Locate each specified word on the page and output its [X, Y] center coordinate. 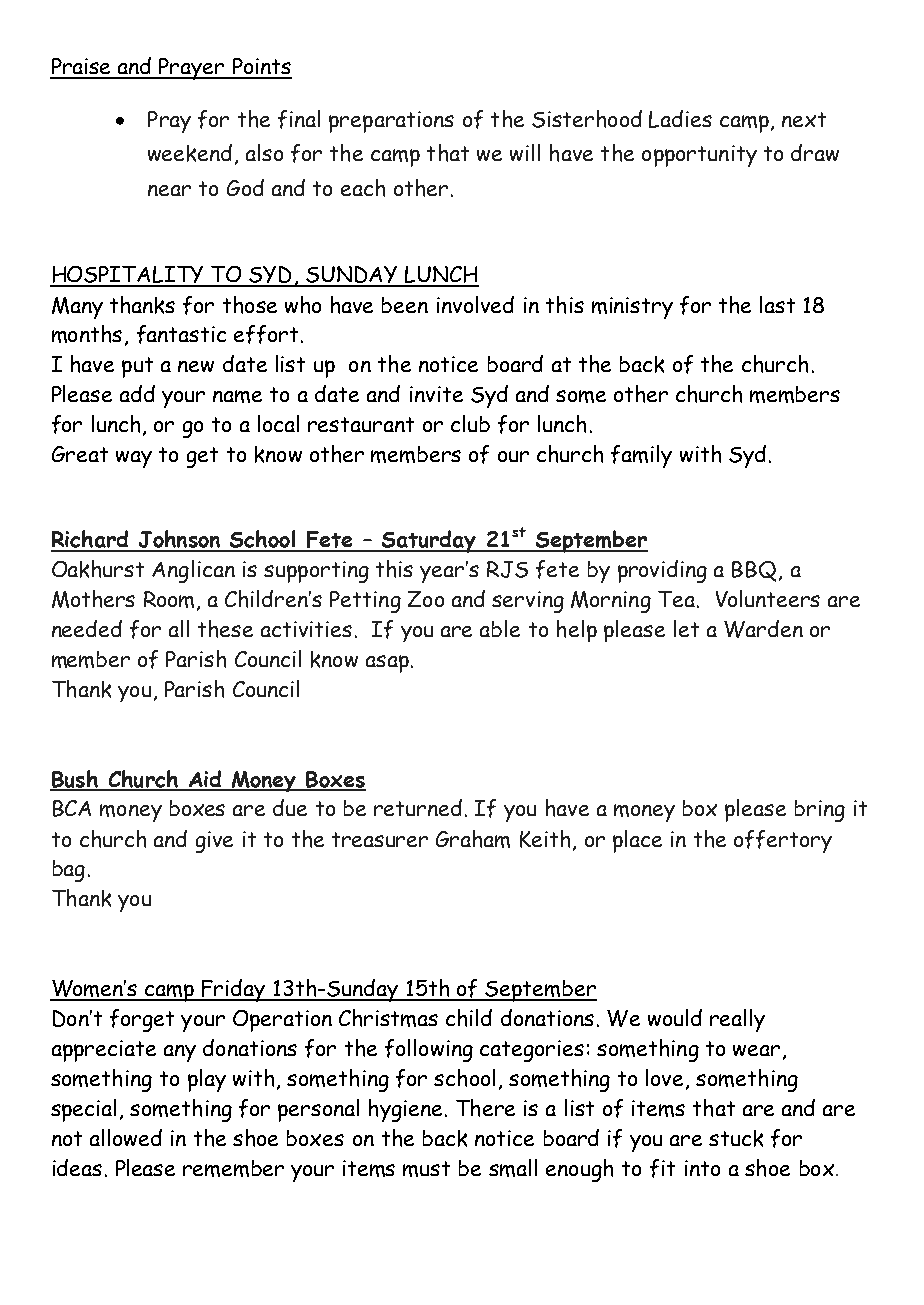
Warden [763, 629]
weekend [190, 153]
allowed [126, 1137]
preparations [391, 122]
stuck [736, 1138]
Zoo [426, 599]
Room [169, 599]
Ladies [680, 119]
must [426, 1169]
